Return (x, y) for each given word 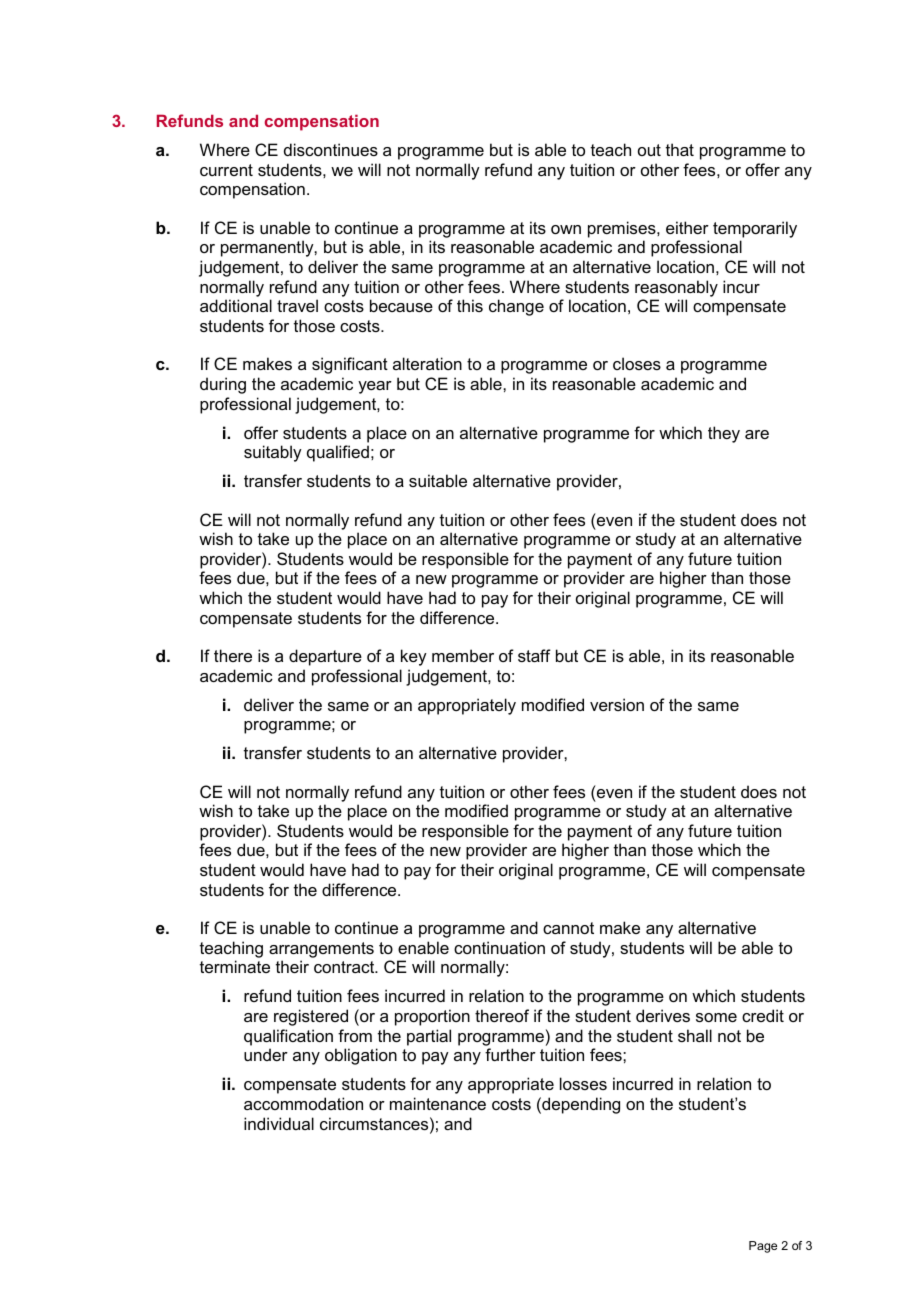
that (680, 149)
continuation (499, 947)
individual (279, 1123)
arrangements (321, 950)
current (226, 170)
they (724, 434)
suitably (273, 453)
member (463, 655)
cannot (568, 928)
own (566, 229)
